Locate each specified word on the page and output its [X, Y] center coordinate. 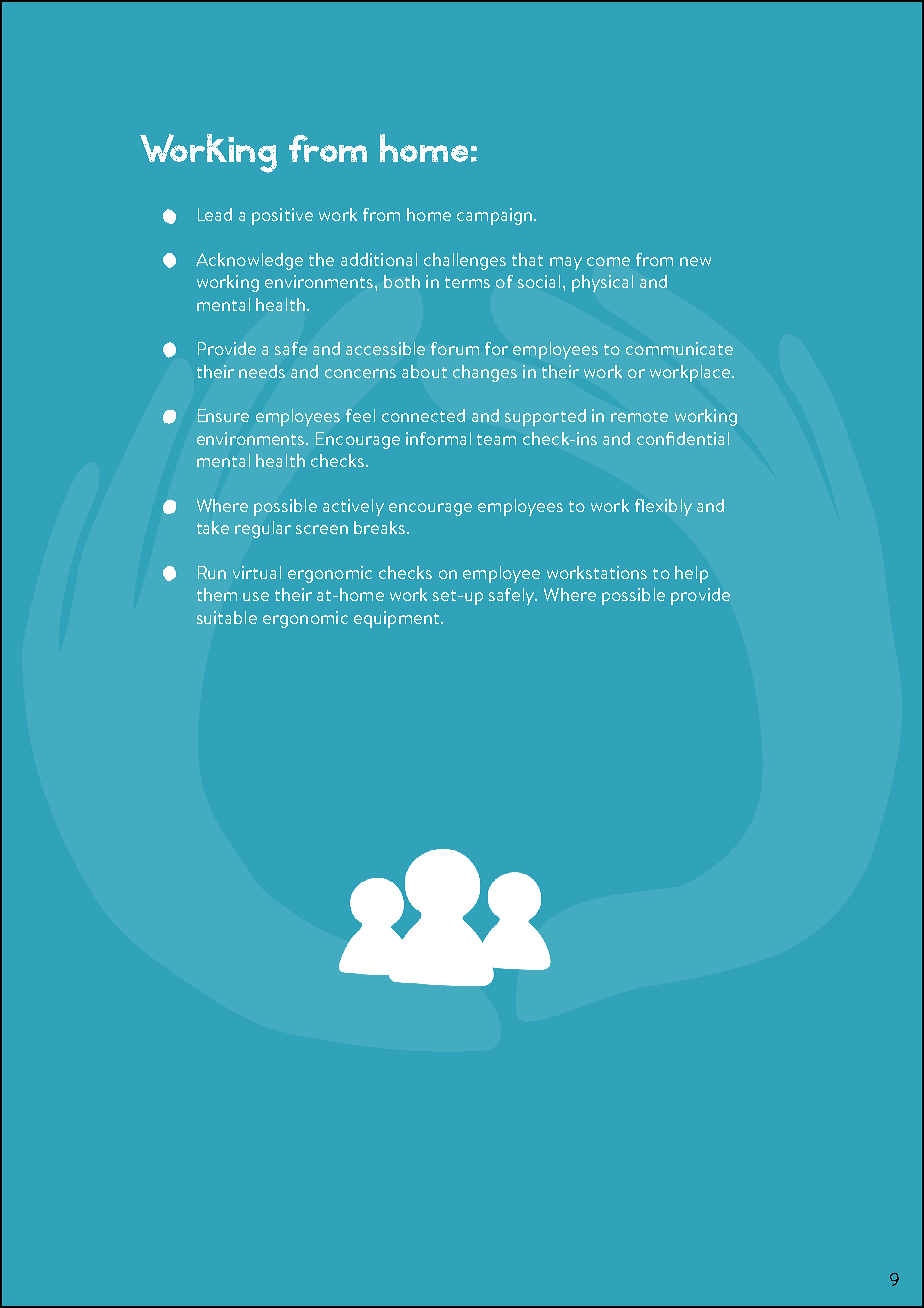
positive [282, 216]
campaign [494, 216]
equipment [398, 619]
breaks [379, 527]
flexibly [663, 507]
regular [263, 529]
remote [639, 416]
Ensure [223, 415]
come [608, 261]
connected [423, 415]
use [256, 596]
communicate [679, 348]
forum [455, 348]
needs [262, 371]
